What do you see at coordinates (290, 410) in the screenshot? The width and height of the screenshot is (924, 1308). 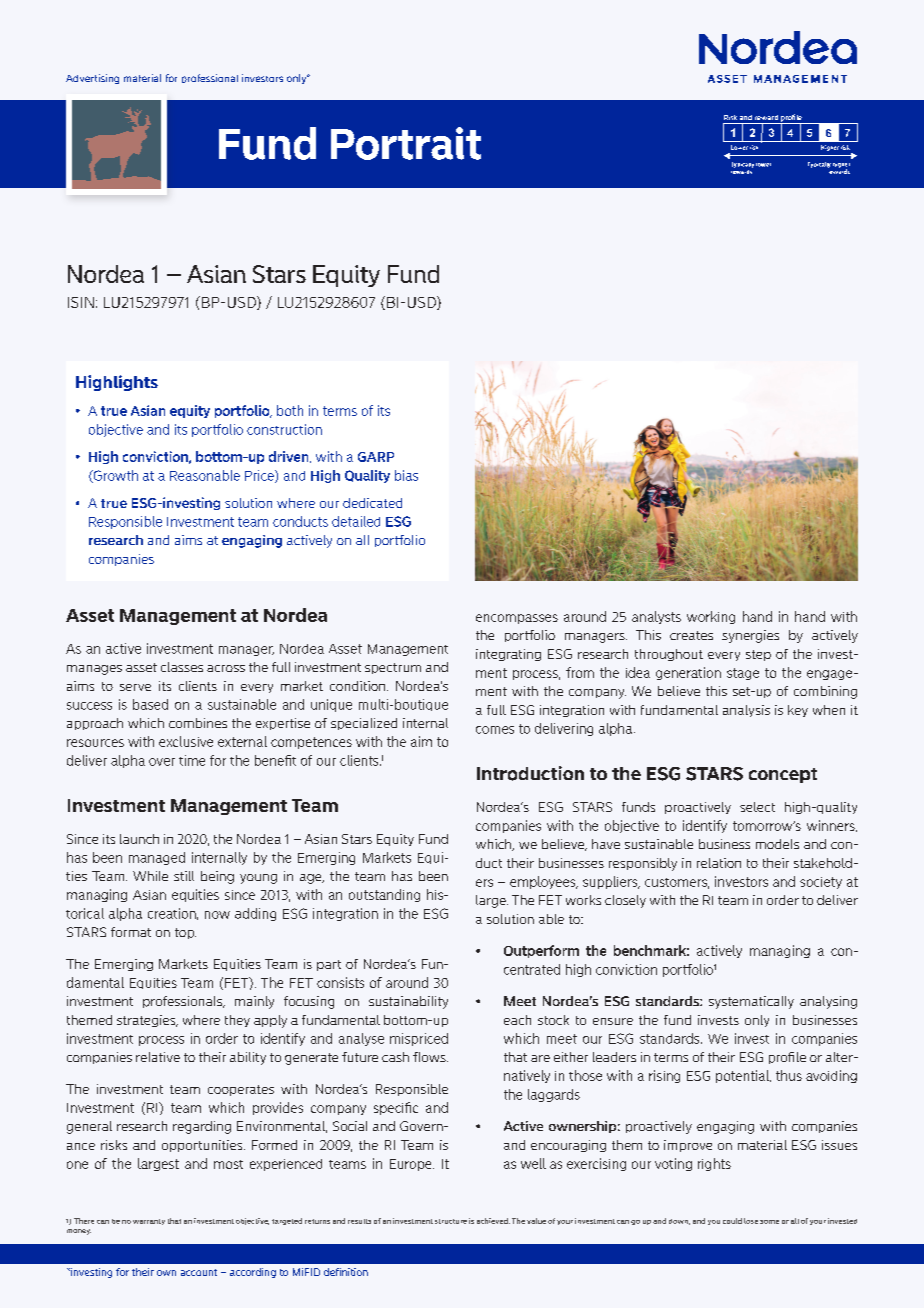 I see `both` at bounding box center [290, 410].
